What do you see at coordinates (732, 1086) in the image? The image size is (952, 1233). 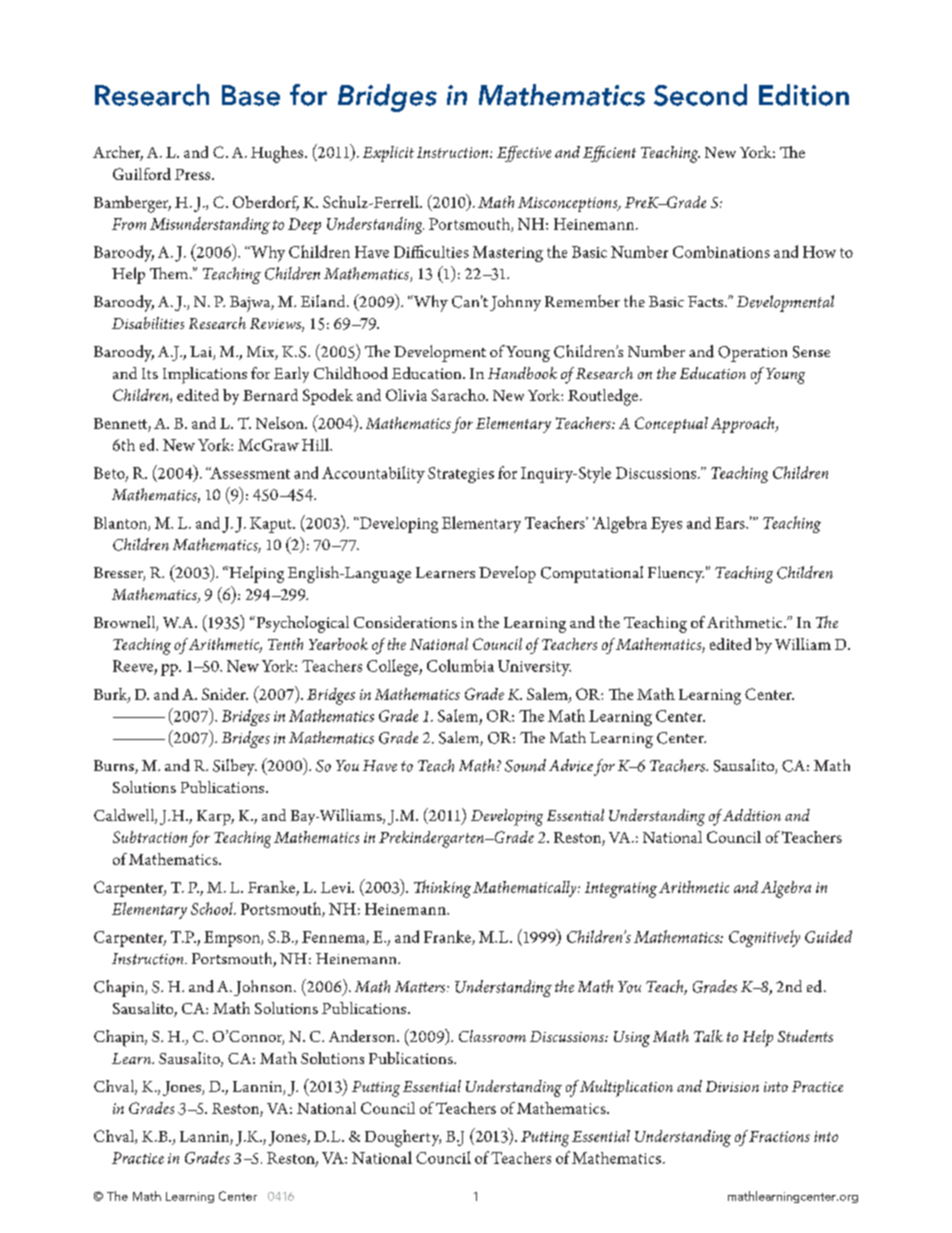 I see `Division` at bounding box center [732, 1086].
